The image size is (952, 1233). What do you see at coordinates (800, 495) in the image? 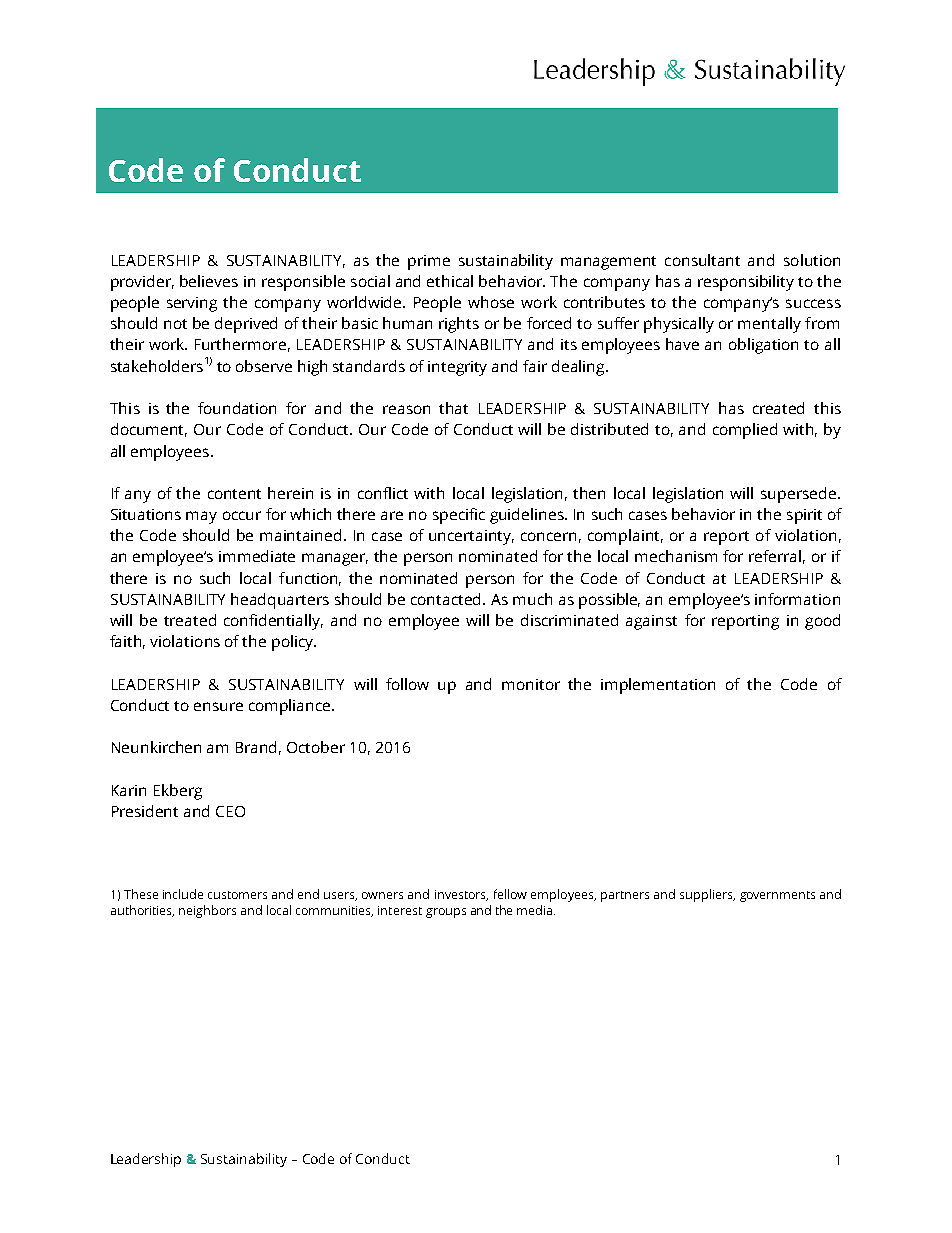
I see `supersede` at bounding box center [800, 495].
